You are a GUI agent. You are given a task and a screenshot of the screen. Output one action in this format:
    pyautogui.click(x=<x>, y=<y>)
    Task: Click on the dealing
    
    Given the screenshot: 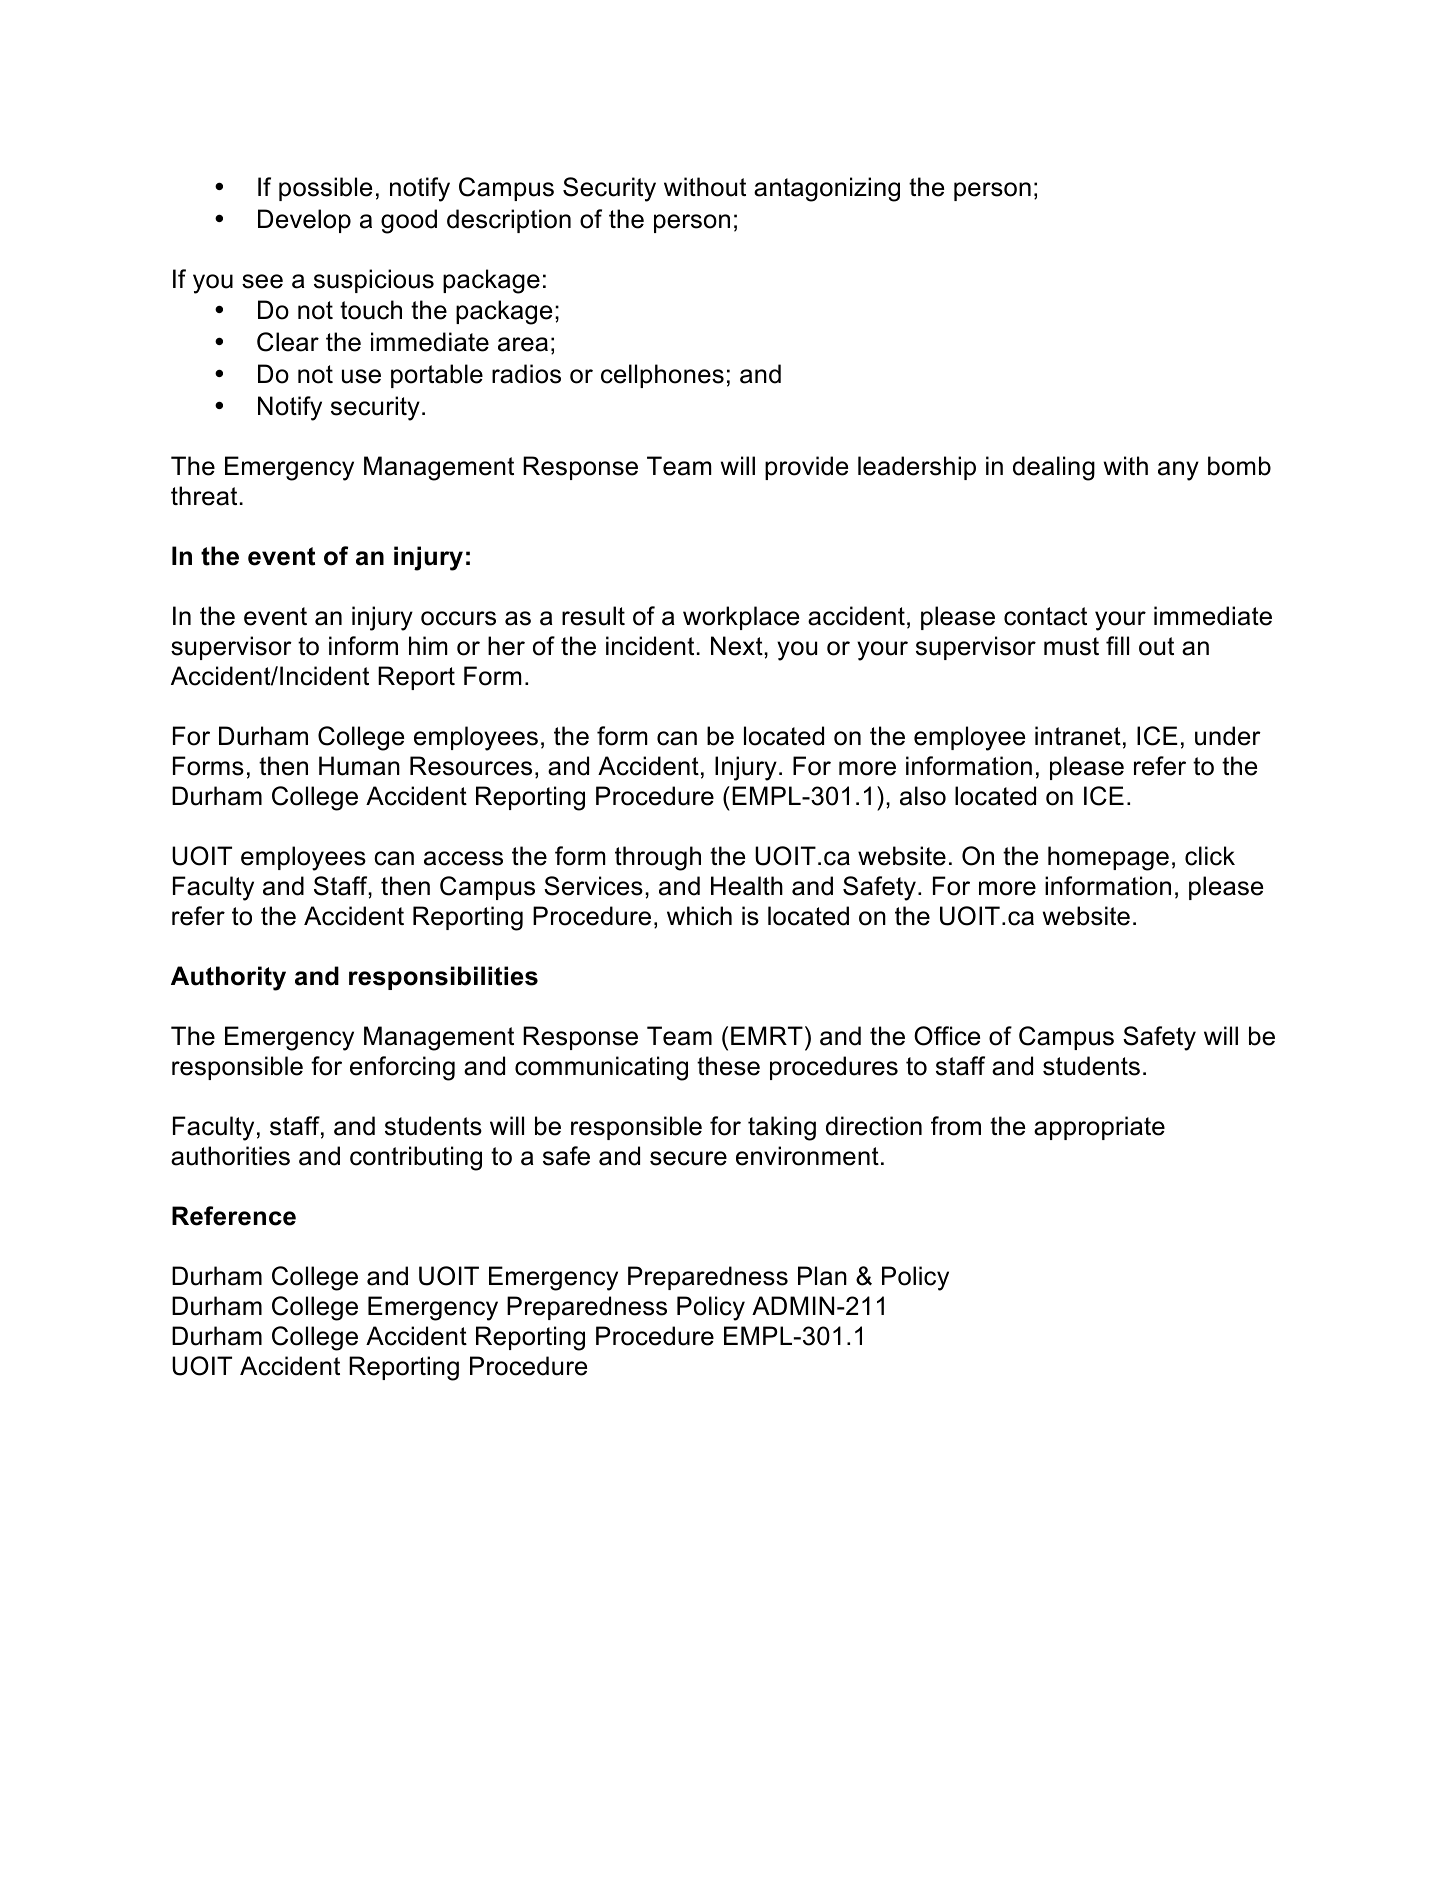 What is the action you would take?
    pyautogui.click(x=1054, y=468)
